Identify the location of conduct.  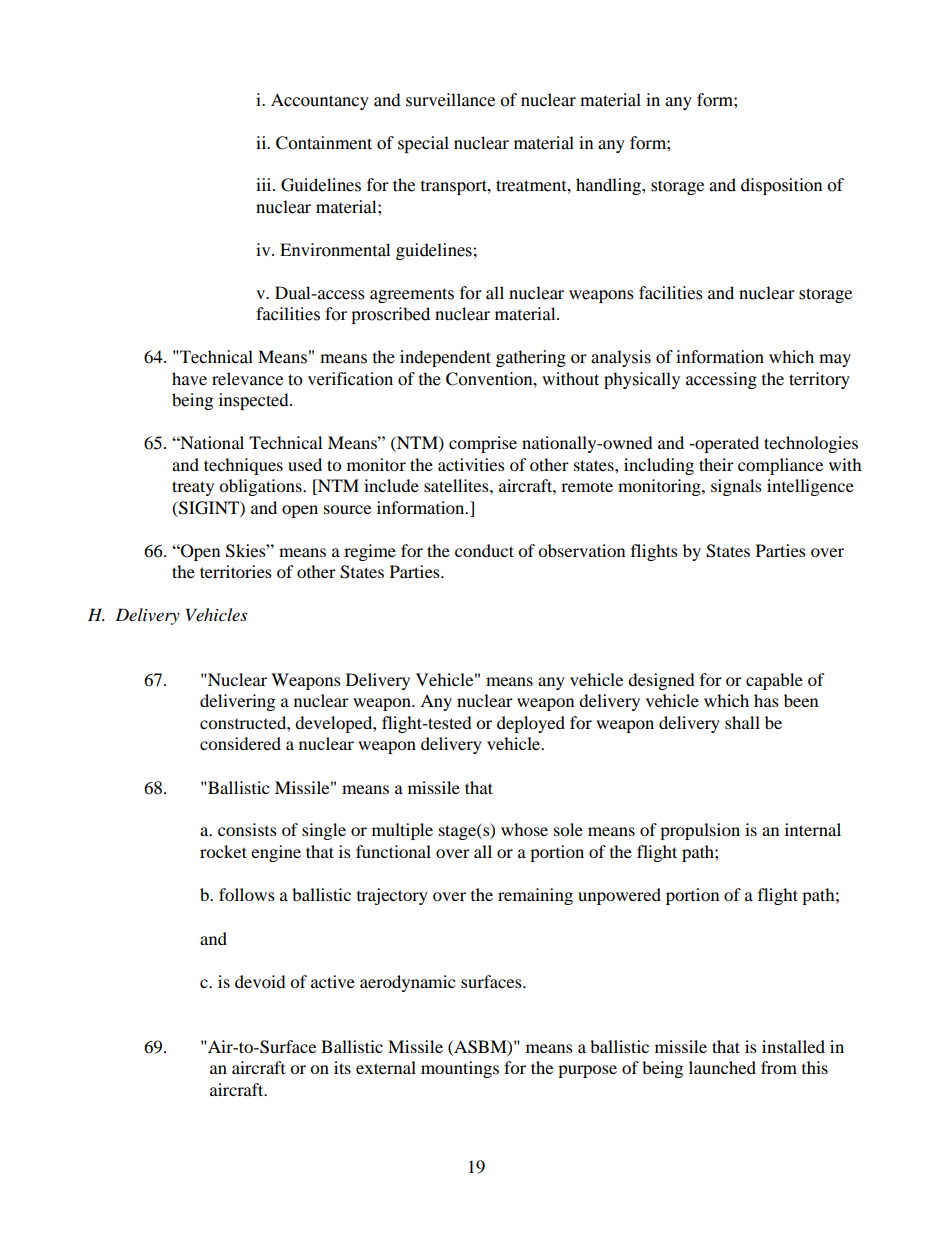
(484, 550).
